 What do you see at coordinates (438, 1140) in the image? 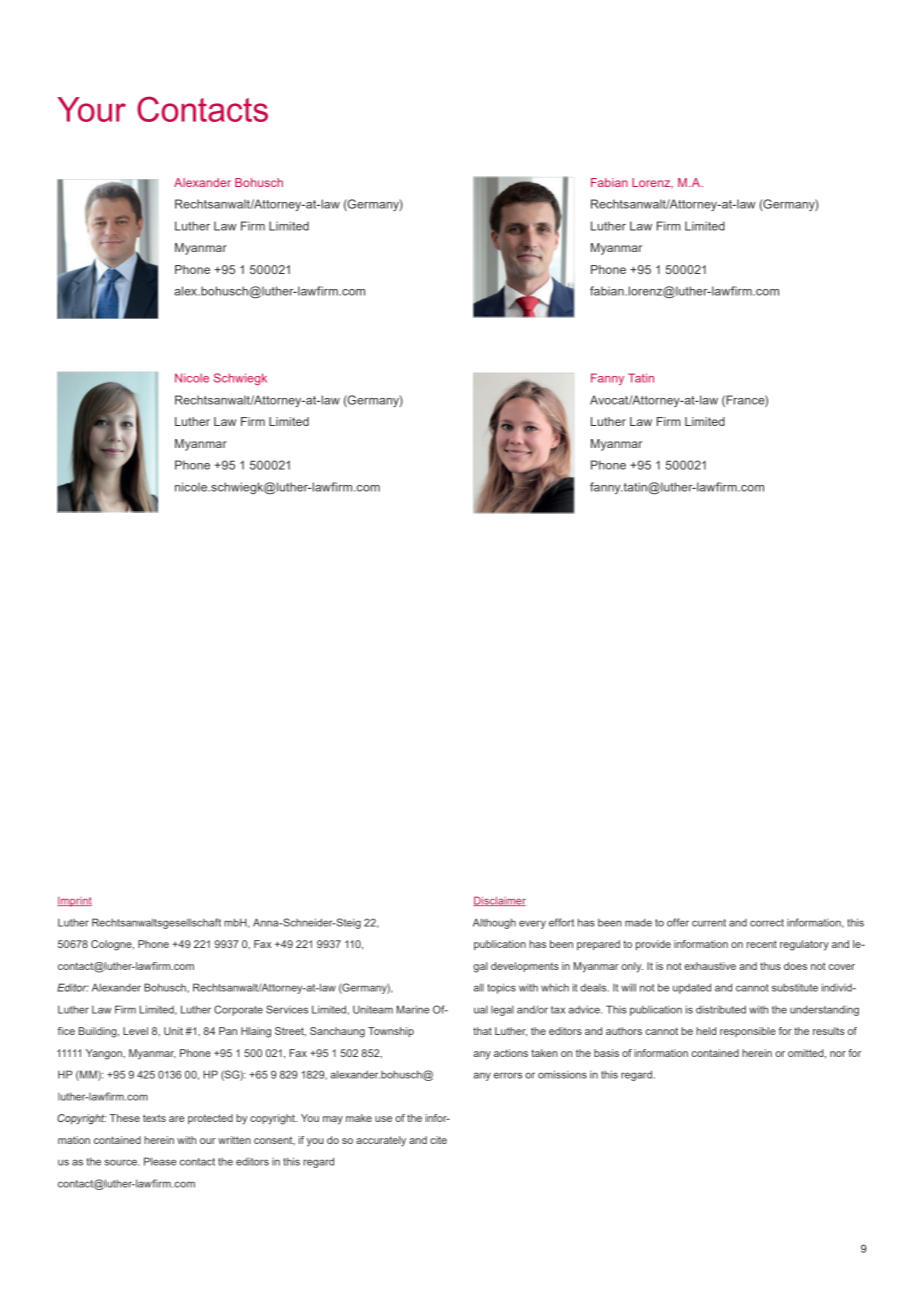
I see `cite` at bounding box center [438, 1140].
